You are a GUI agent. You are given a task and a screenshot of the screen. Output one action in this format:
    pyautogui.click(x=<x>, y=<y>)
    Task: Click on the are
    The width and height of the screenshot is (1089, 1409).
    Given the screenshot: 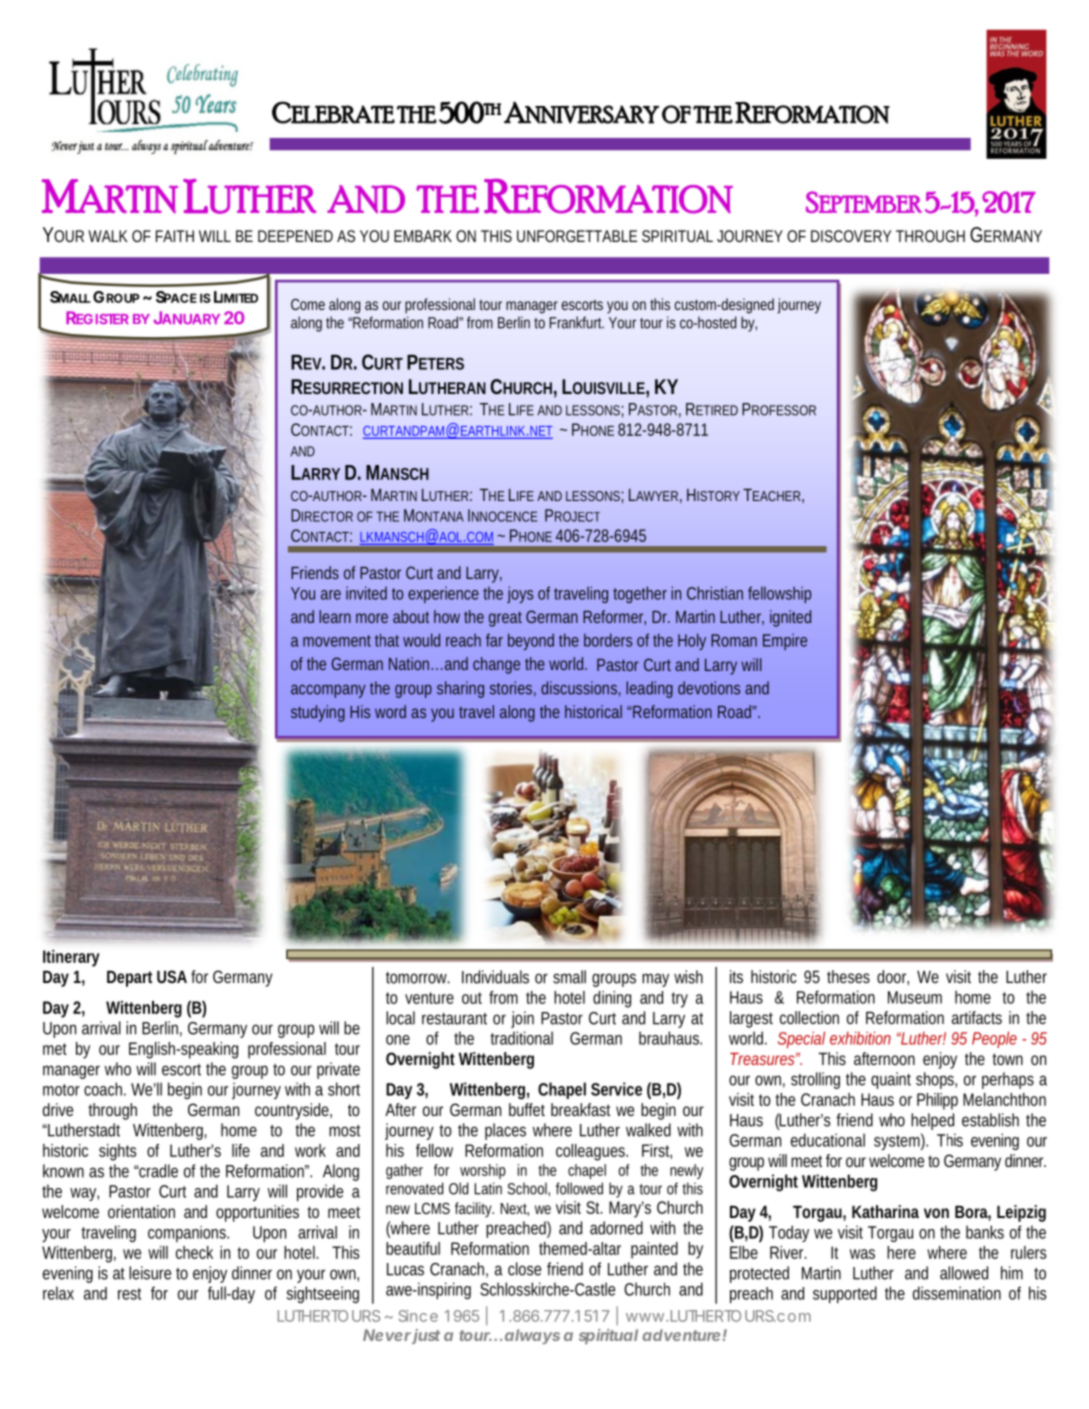 What is the action you would take?
    pyautogui.click(x=331, y=595)
